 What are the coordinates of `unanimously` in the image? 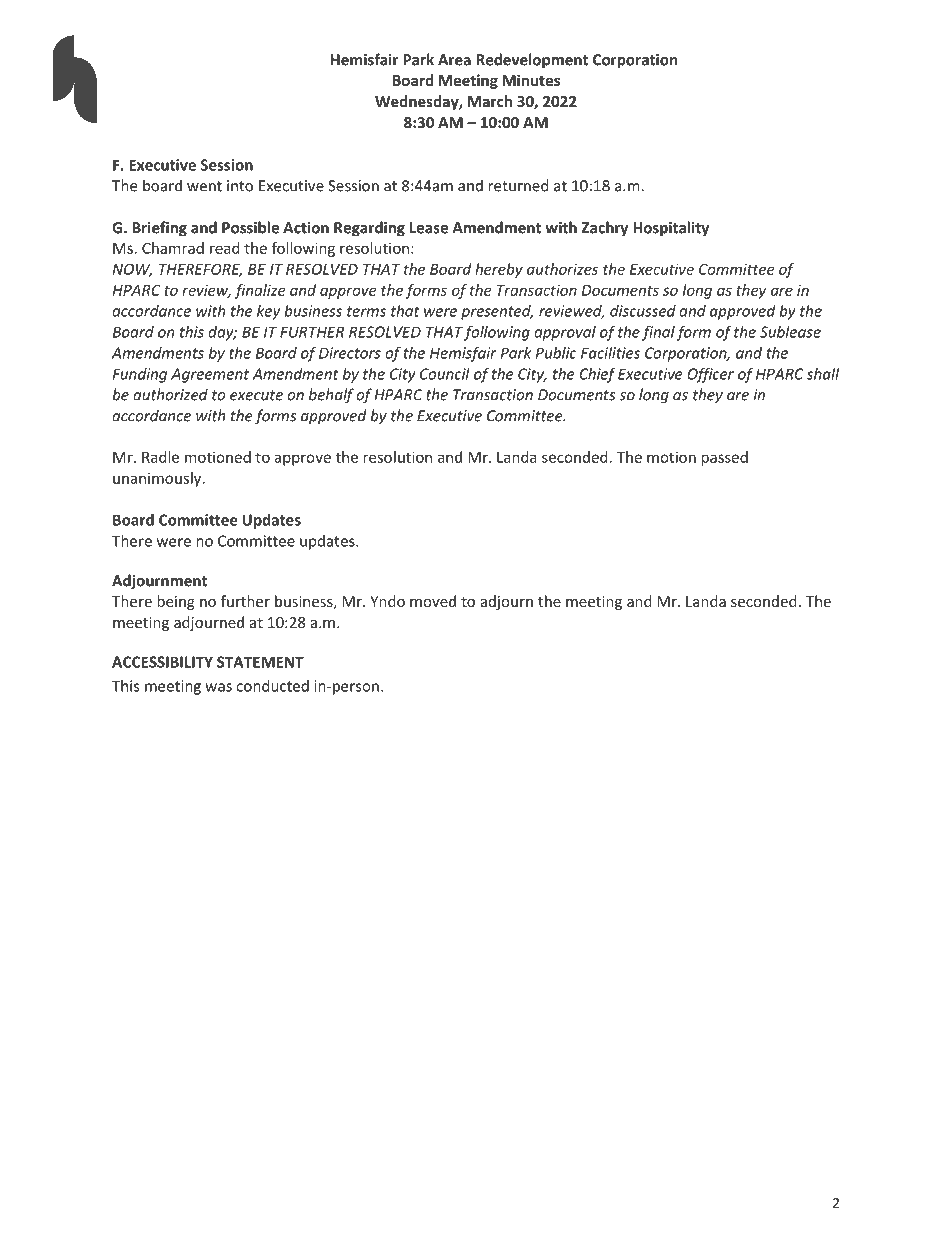 It's located at (158, 479).
